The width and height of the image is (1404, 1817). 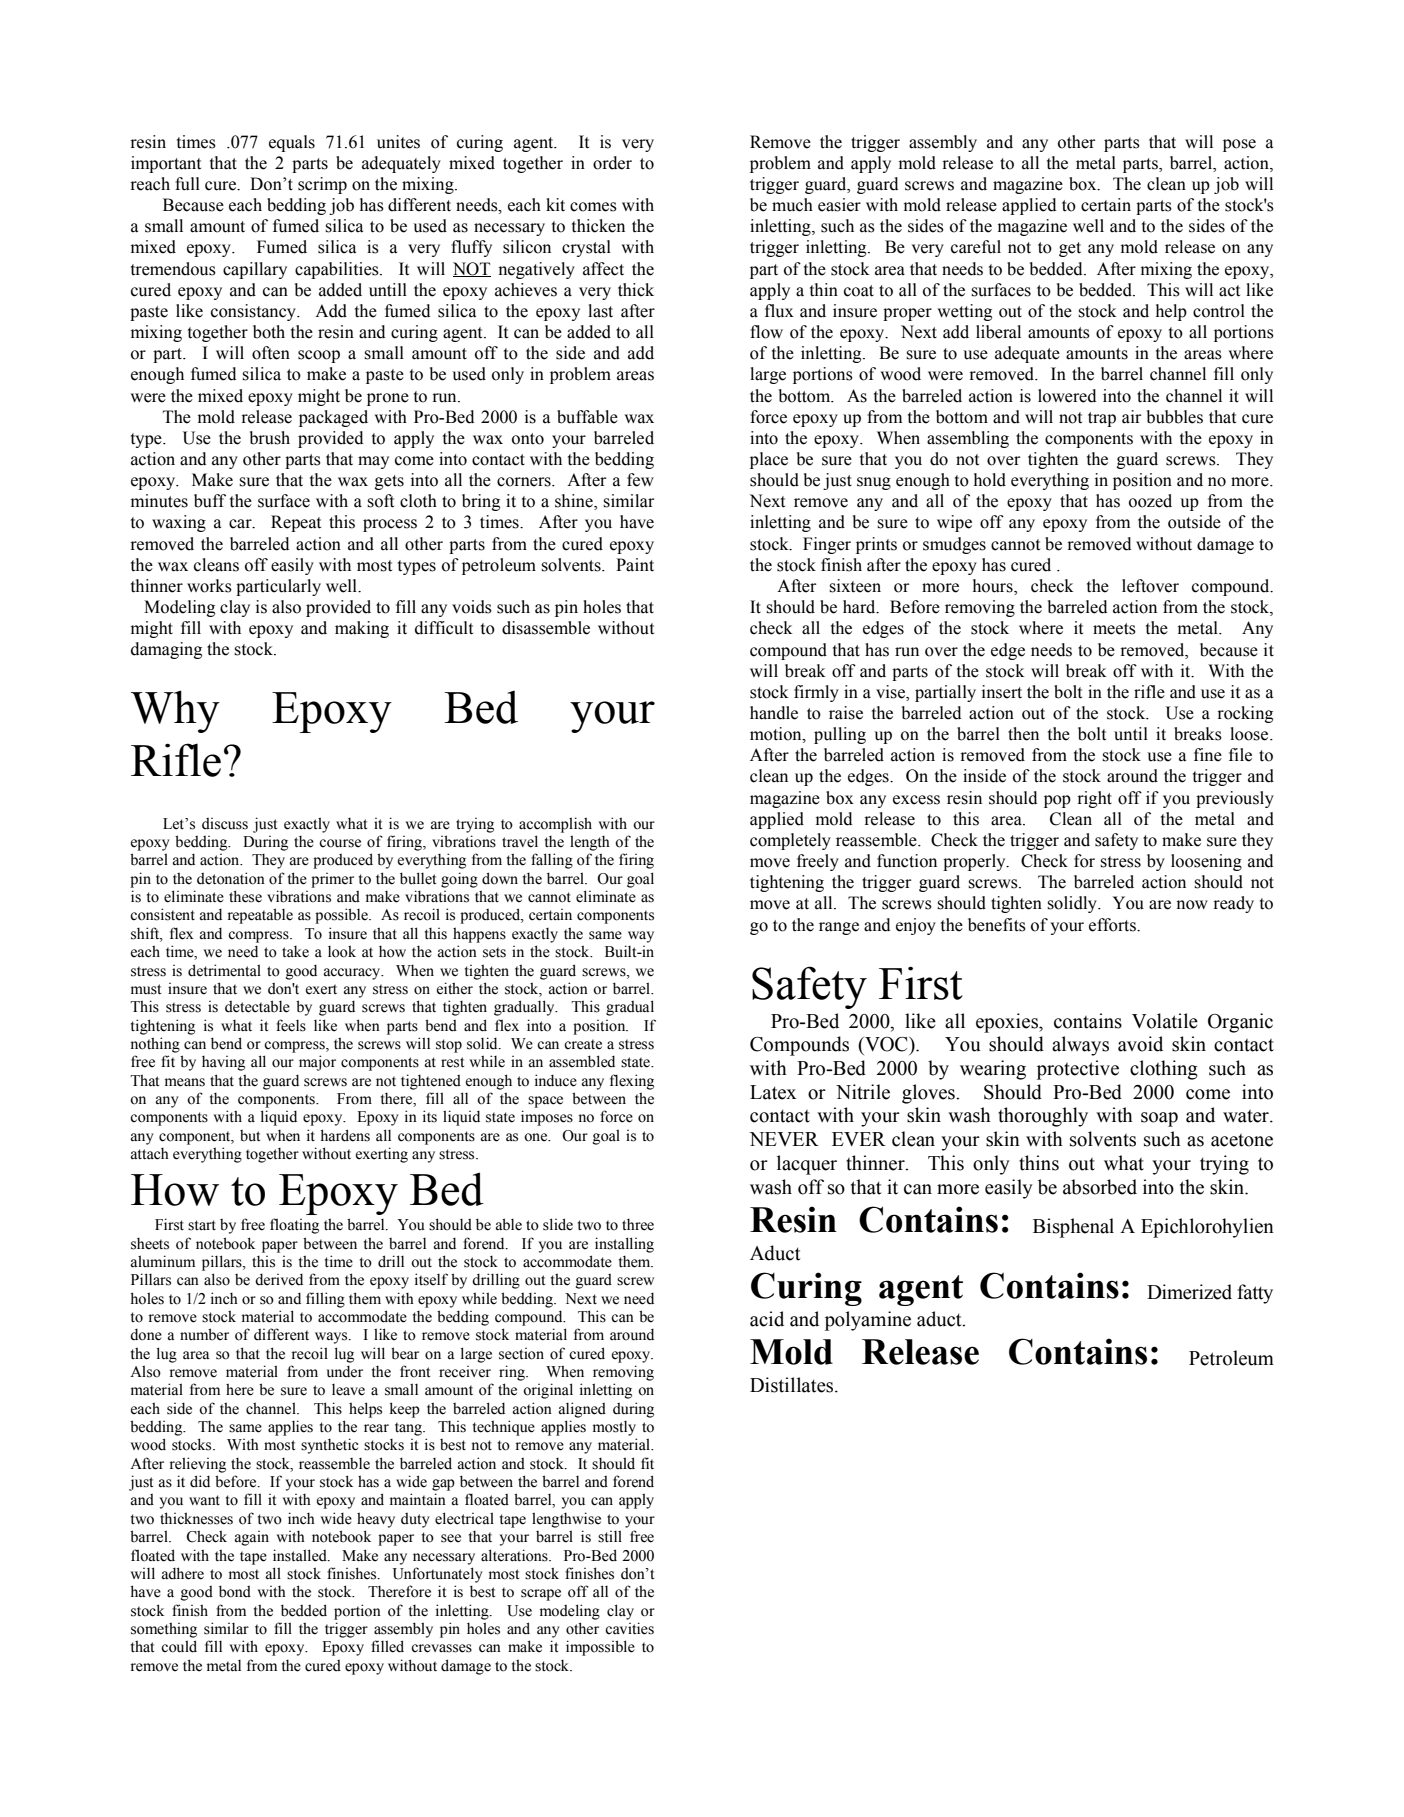 I want to click on scrimp, so click(x=322, y=185).
